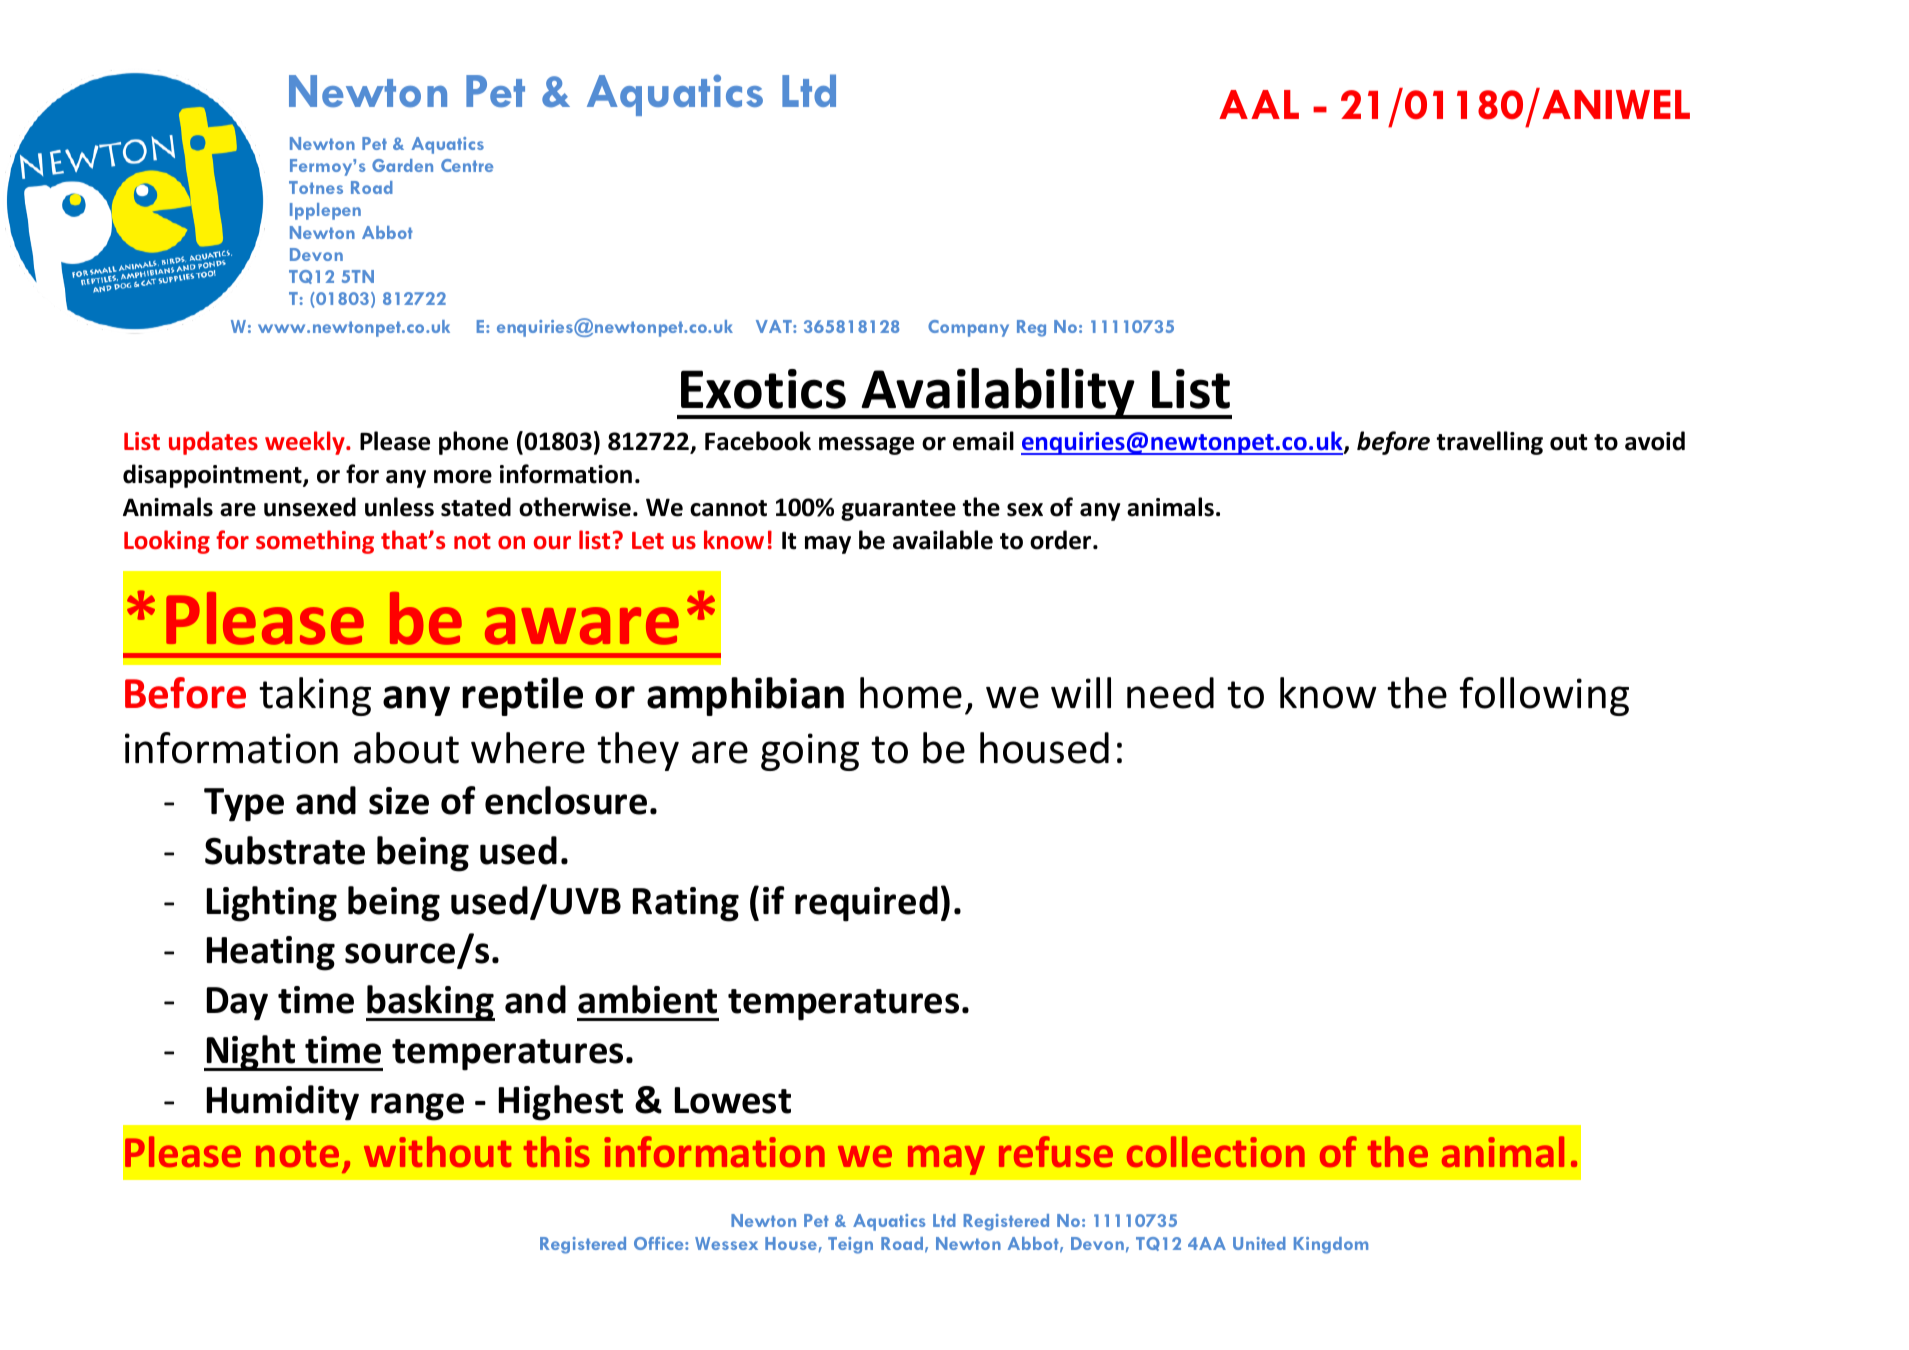  I want to click on Company, so click(968, 328).
